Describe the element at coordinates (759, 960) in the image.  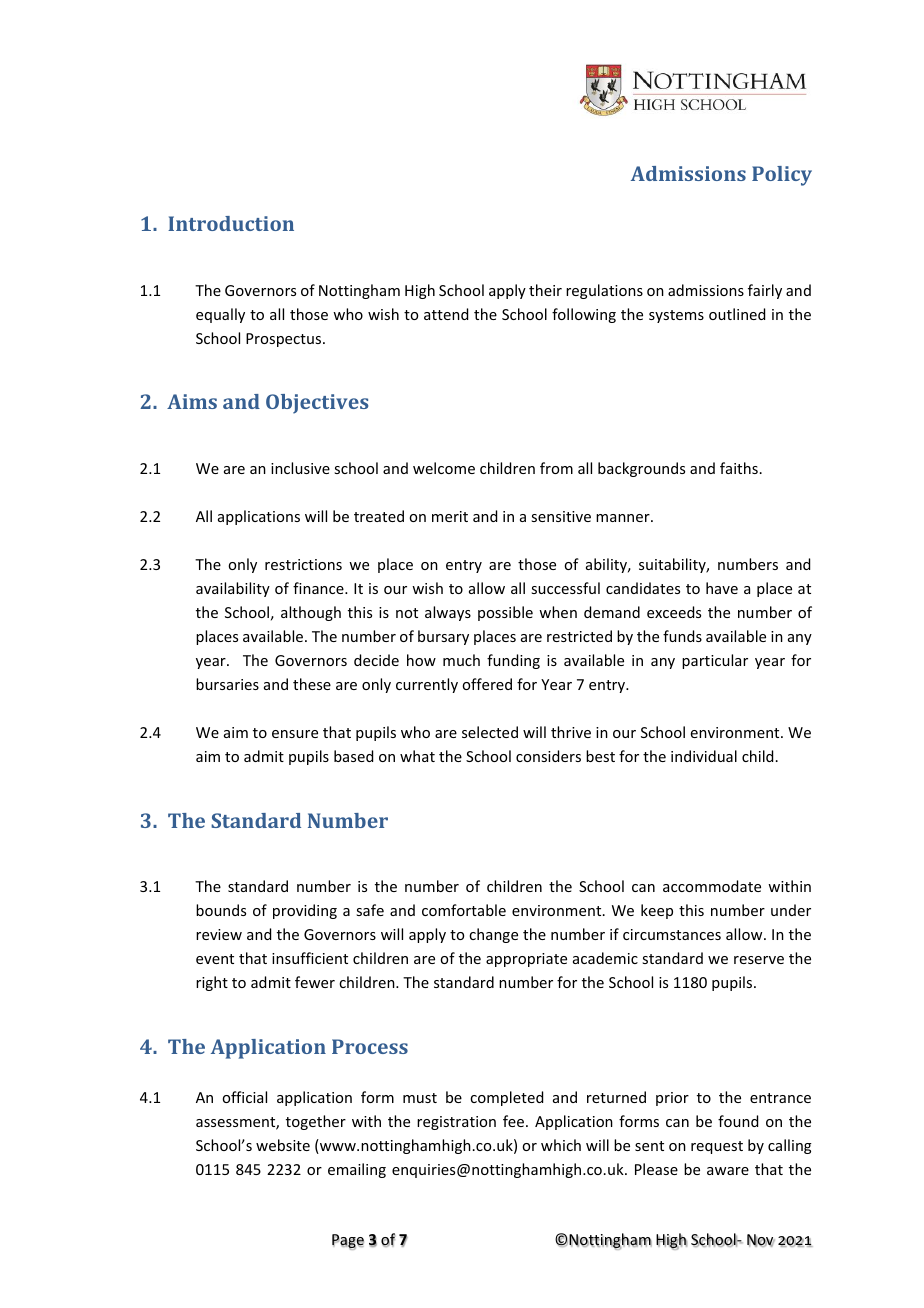
I see `reserve` at that location.
